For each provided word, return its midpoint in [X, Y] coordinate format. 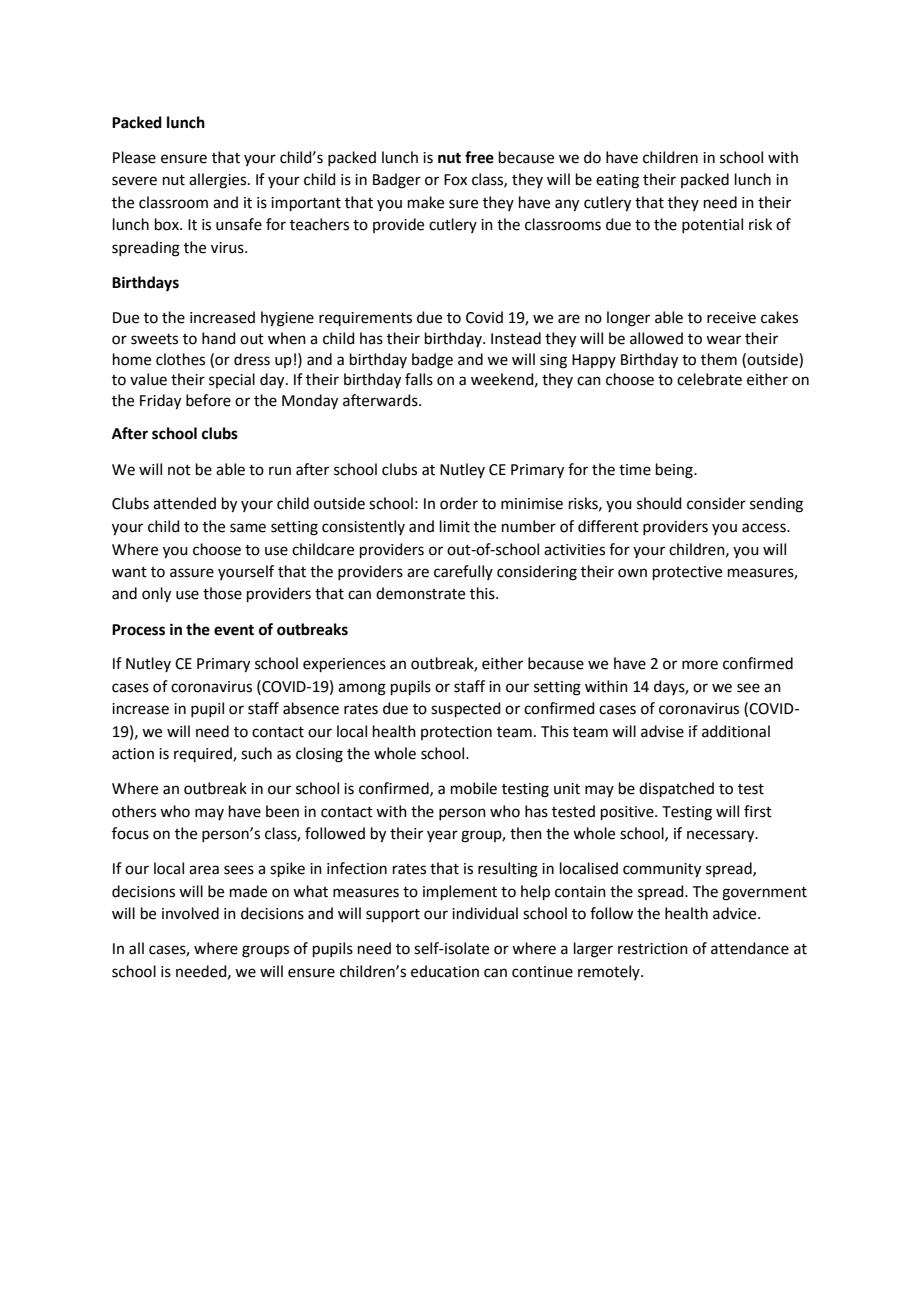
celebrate [709, 379]
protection [456, 733]
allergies [219, 181]
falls [419, 379]
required [204, 754]
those [222, 593]
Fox [455, 180]
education [445, 971]
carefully [463, 572]
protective [687, 573]
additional [736, 731]
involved [190, 913]
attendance [750, 948]
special [232, 380]
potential [712, 225]
